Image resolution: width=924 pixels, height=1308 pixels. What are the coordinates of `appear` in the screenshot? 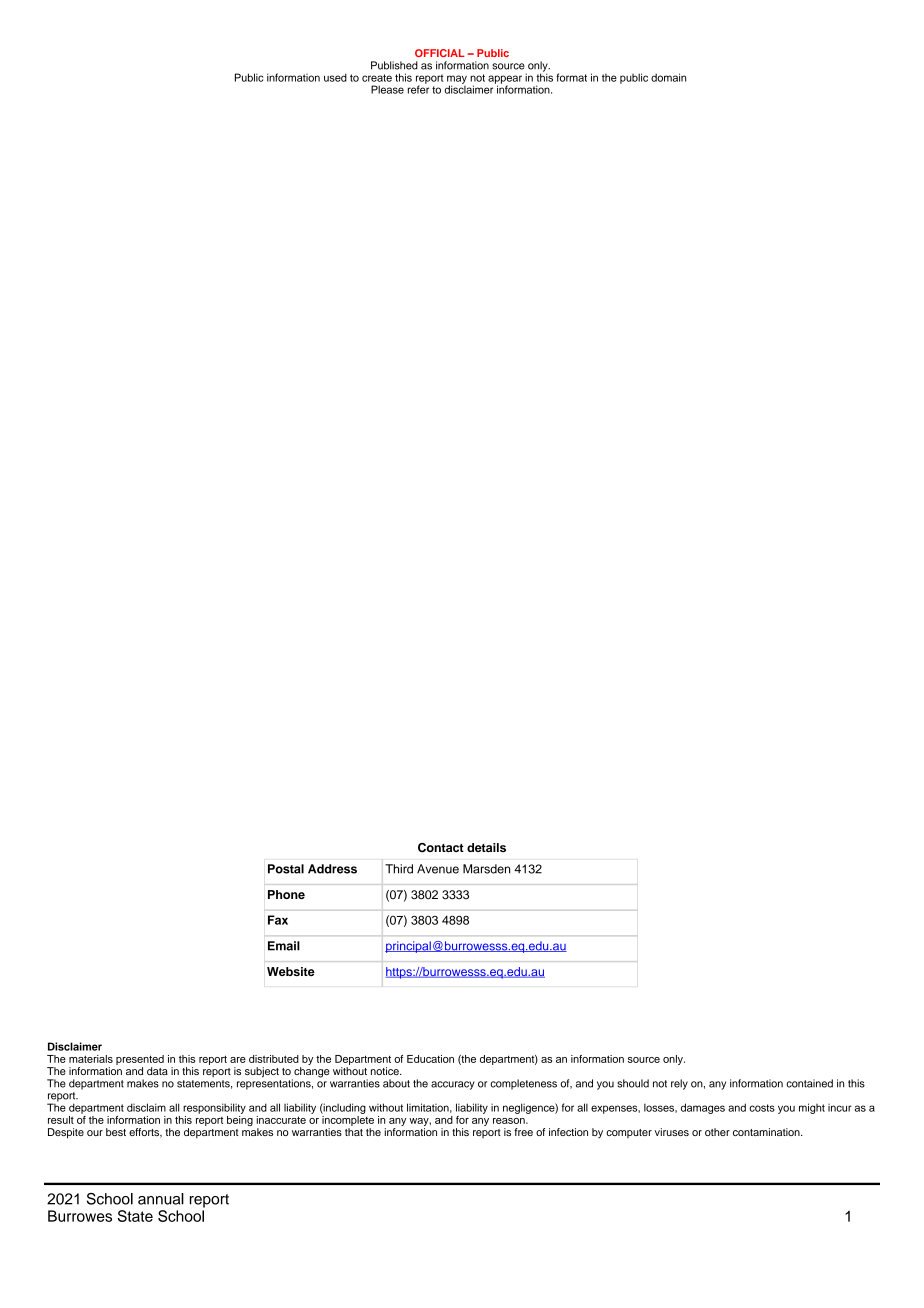 It's located at (505, 80).
